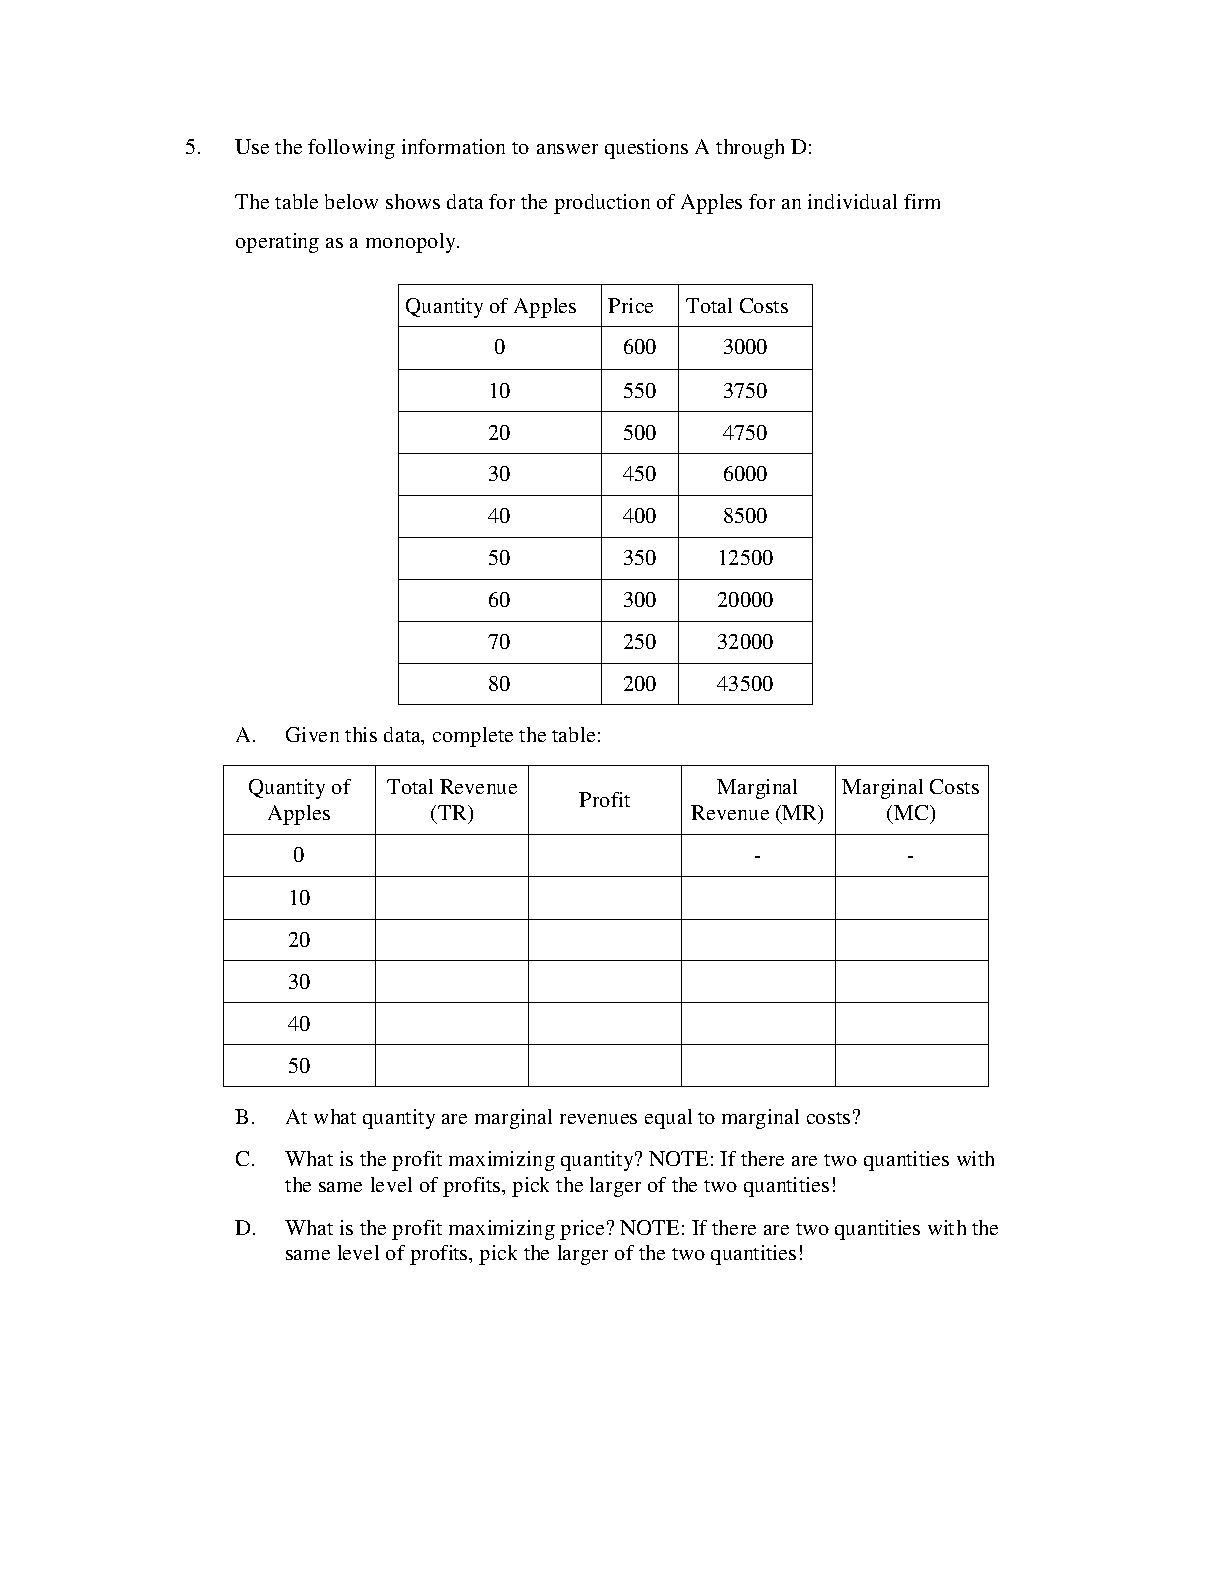  I want to click on this, so click(361, 734).
